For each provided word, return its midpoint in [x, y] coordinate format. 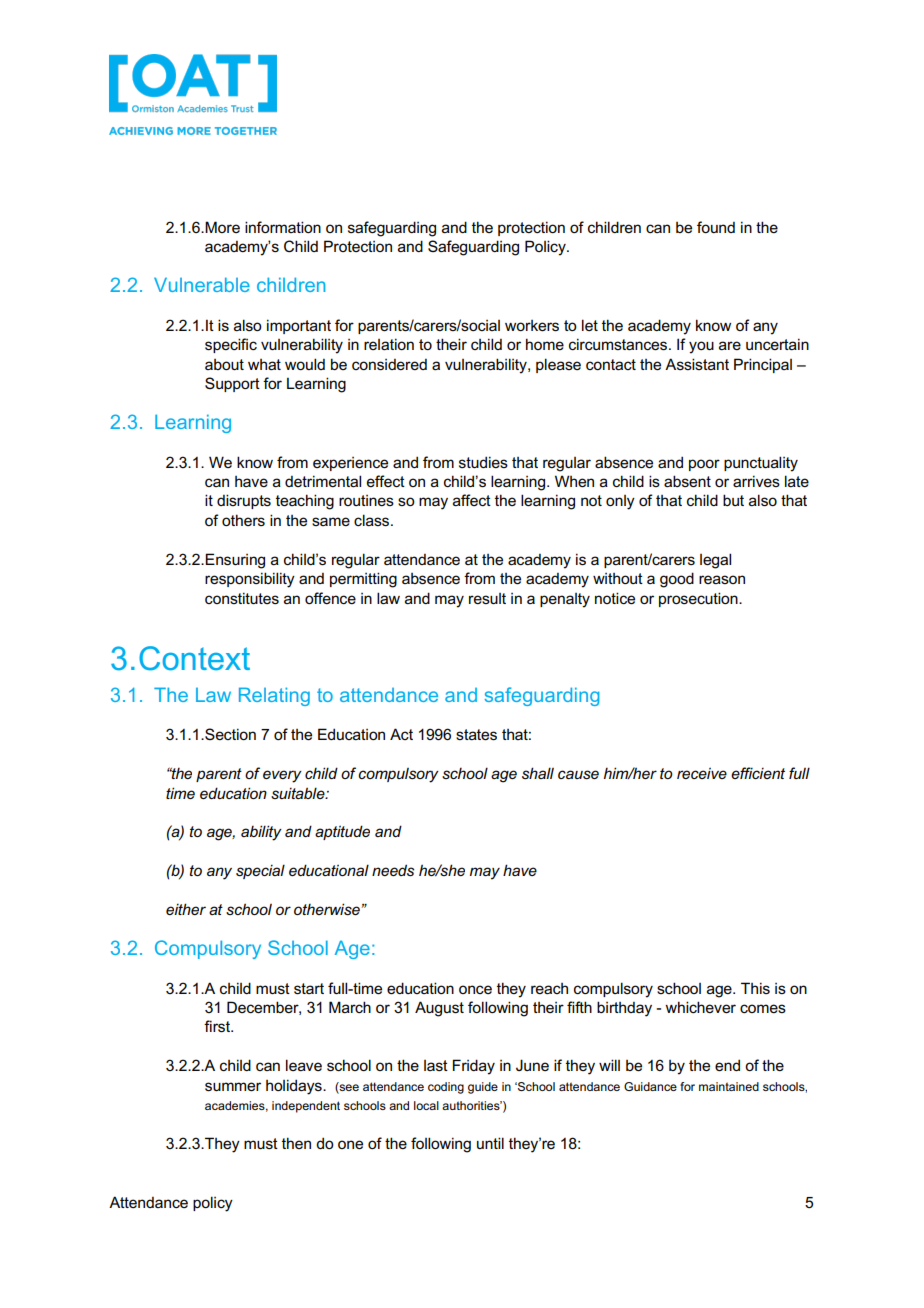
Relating [274, 696]
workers [532, 326]
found [716, 227]
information [283, 227]
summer [233, 1087]
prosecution [699, 599]
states [476, 735]
